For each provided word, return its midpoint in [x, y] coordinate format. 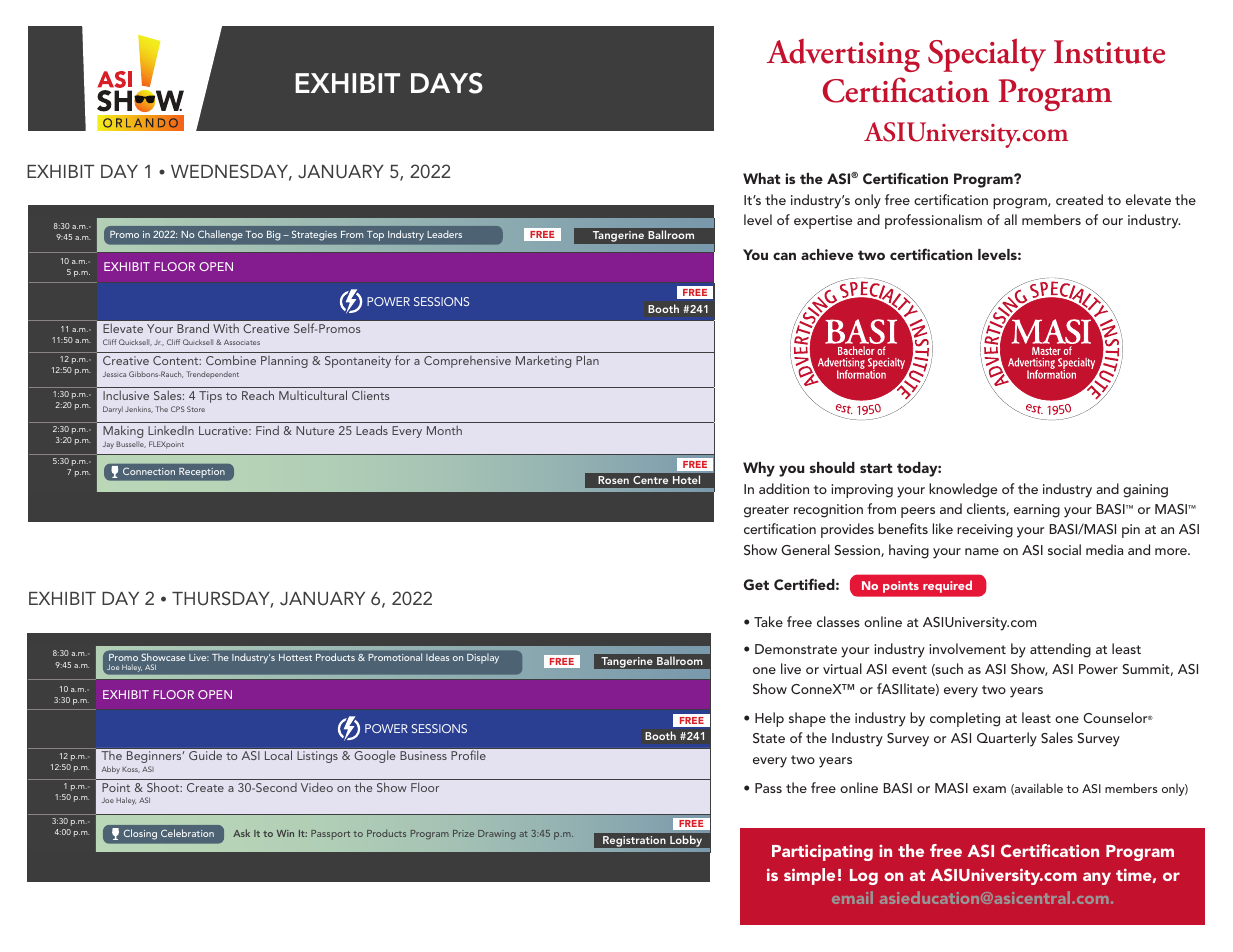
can [784, 256]
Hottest [295, 657]
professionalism [933, 221]
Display [483, 659]
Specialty [987, 55]
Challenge [220, 235]
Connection [149, 471]
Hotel [686, 479]
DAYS [447, 83]
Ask [241, 833]
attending [1060, 650]
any [1097, 878]
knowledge [963, 490]
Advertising [843, 55]
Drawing [497, 834]
